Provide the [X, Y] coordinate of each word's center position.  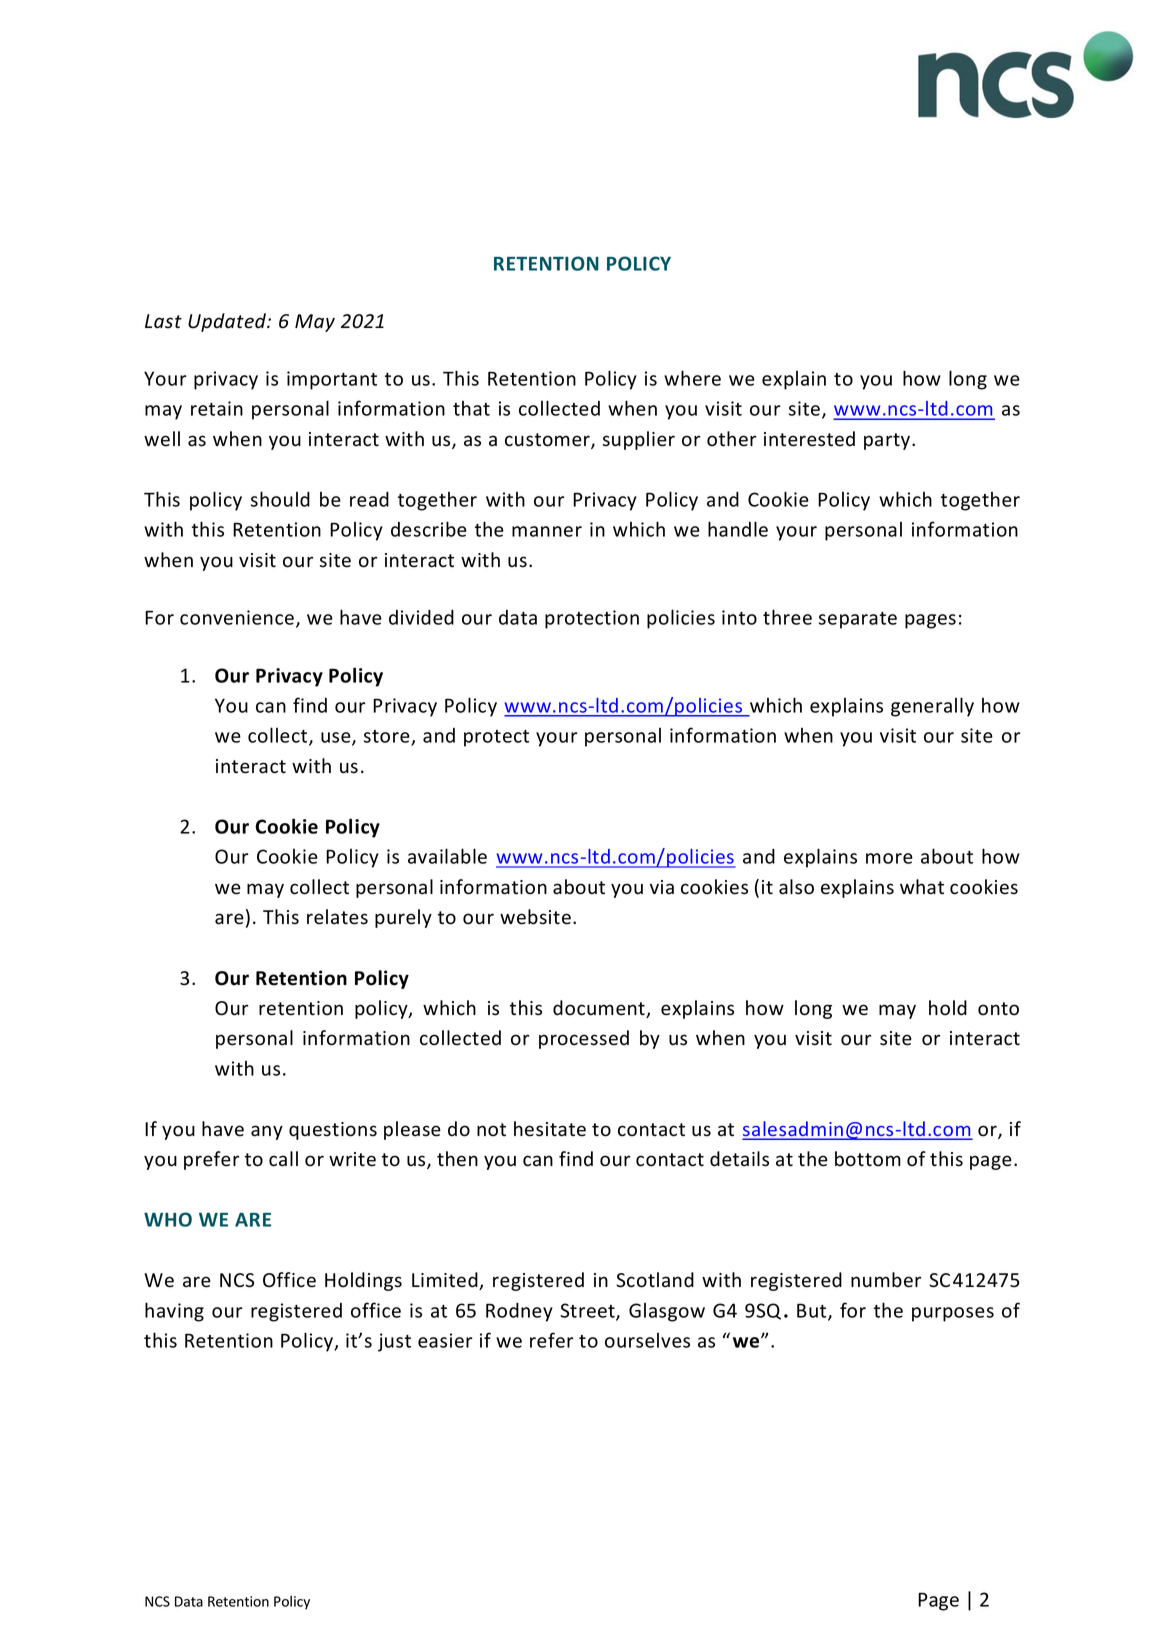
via [662, 887]
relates [337, 917]
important [332, 380]
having [174, 1312]
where [692, 378]
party [888, 441]
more [889, 858]
